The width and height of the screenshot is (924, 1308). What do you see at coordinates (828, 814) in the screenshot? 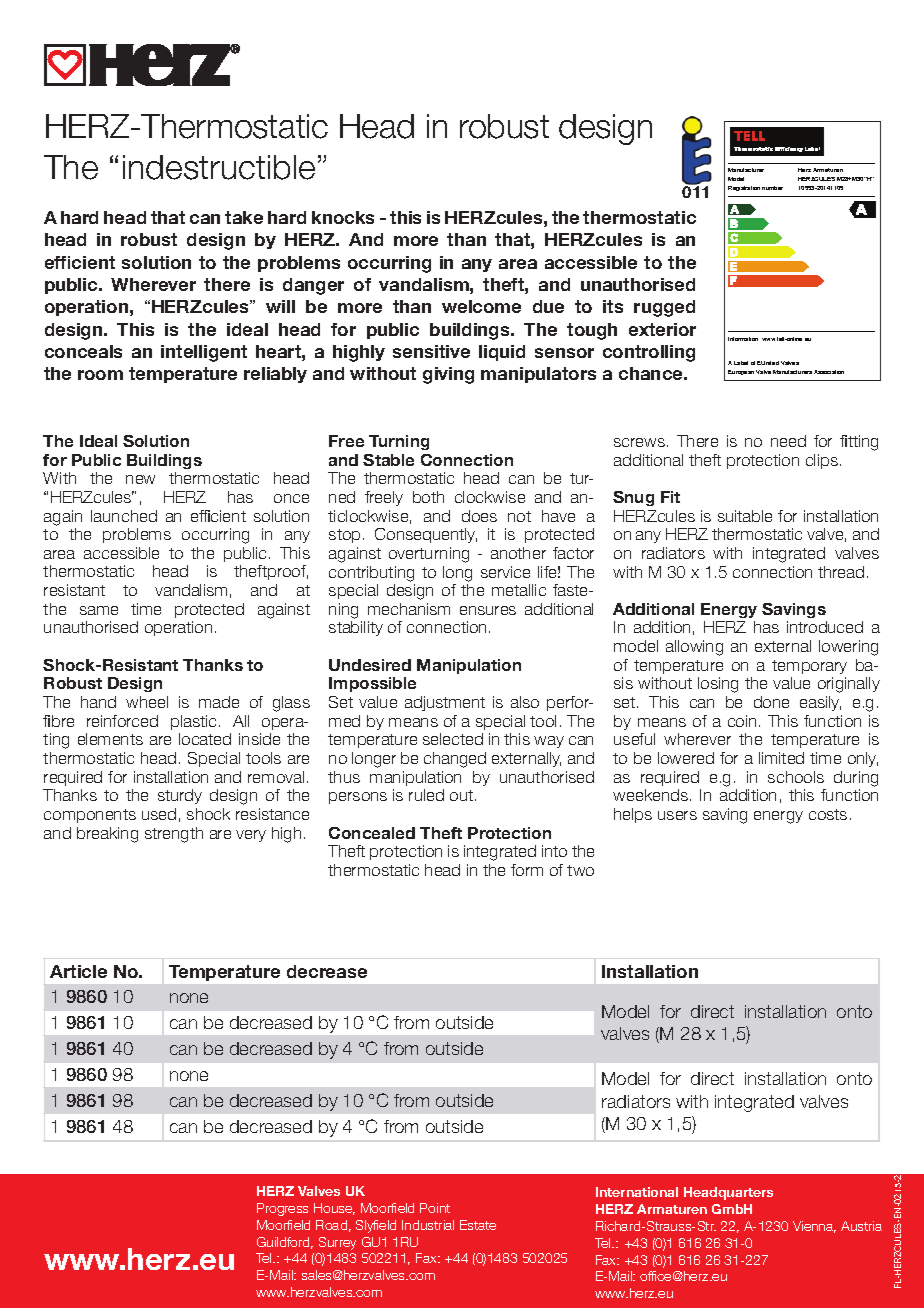
I see `costs` at bounding box center [828, 814].
